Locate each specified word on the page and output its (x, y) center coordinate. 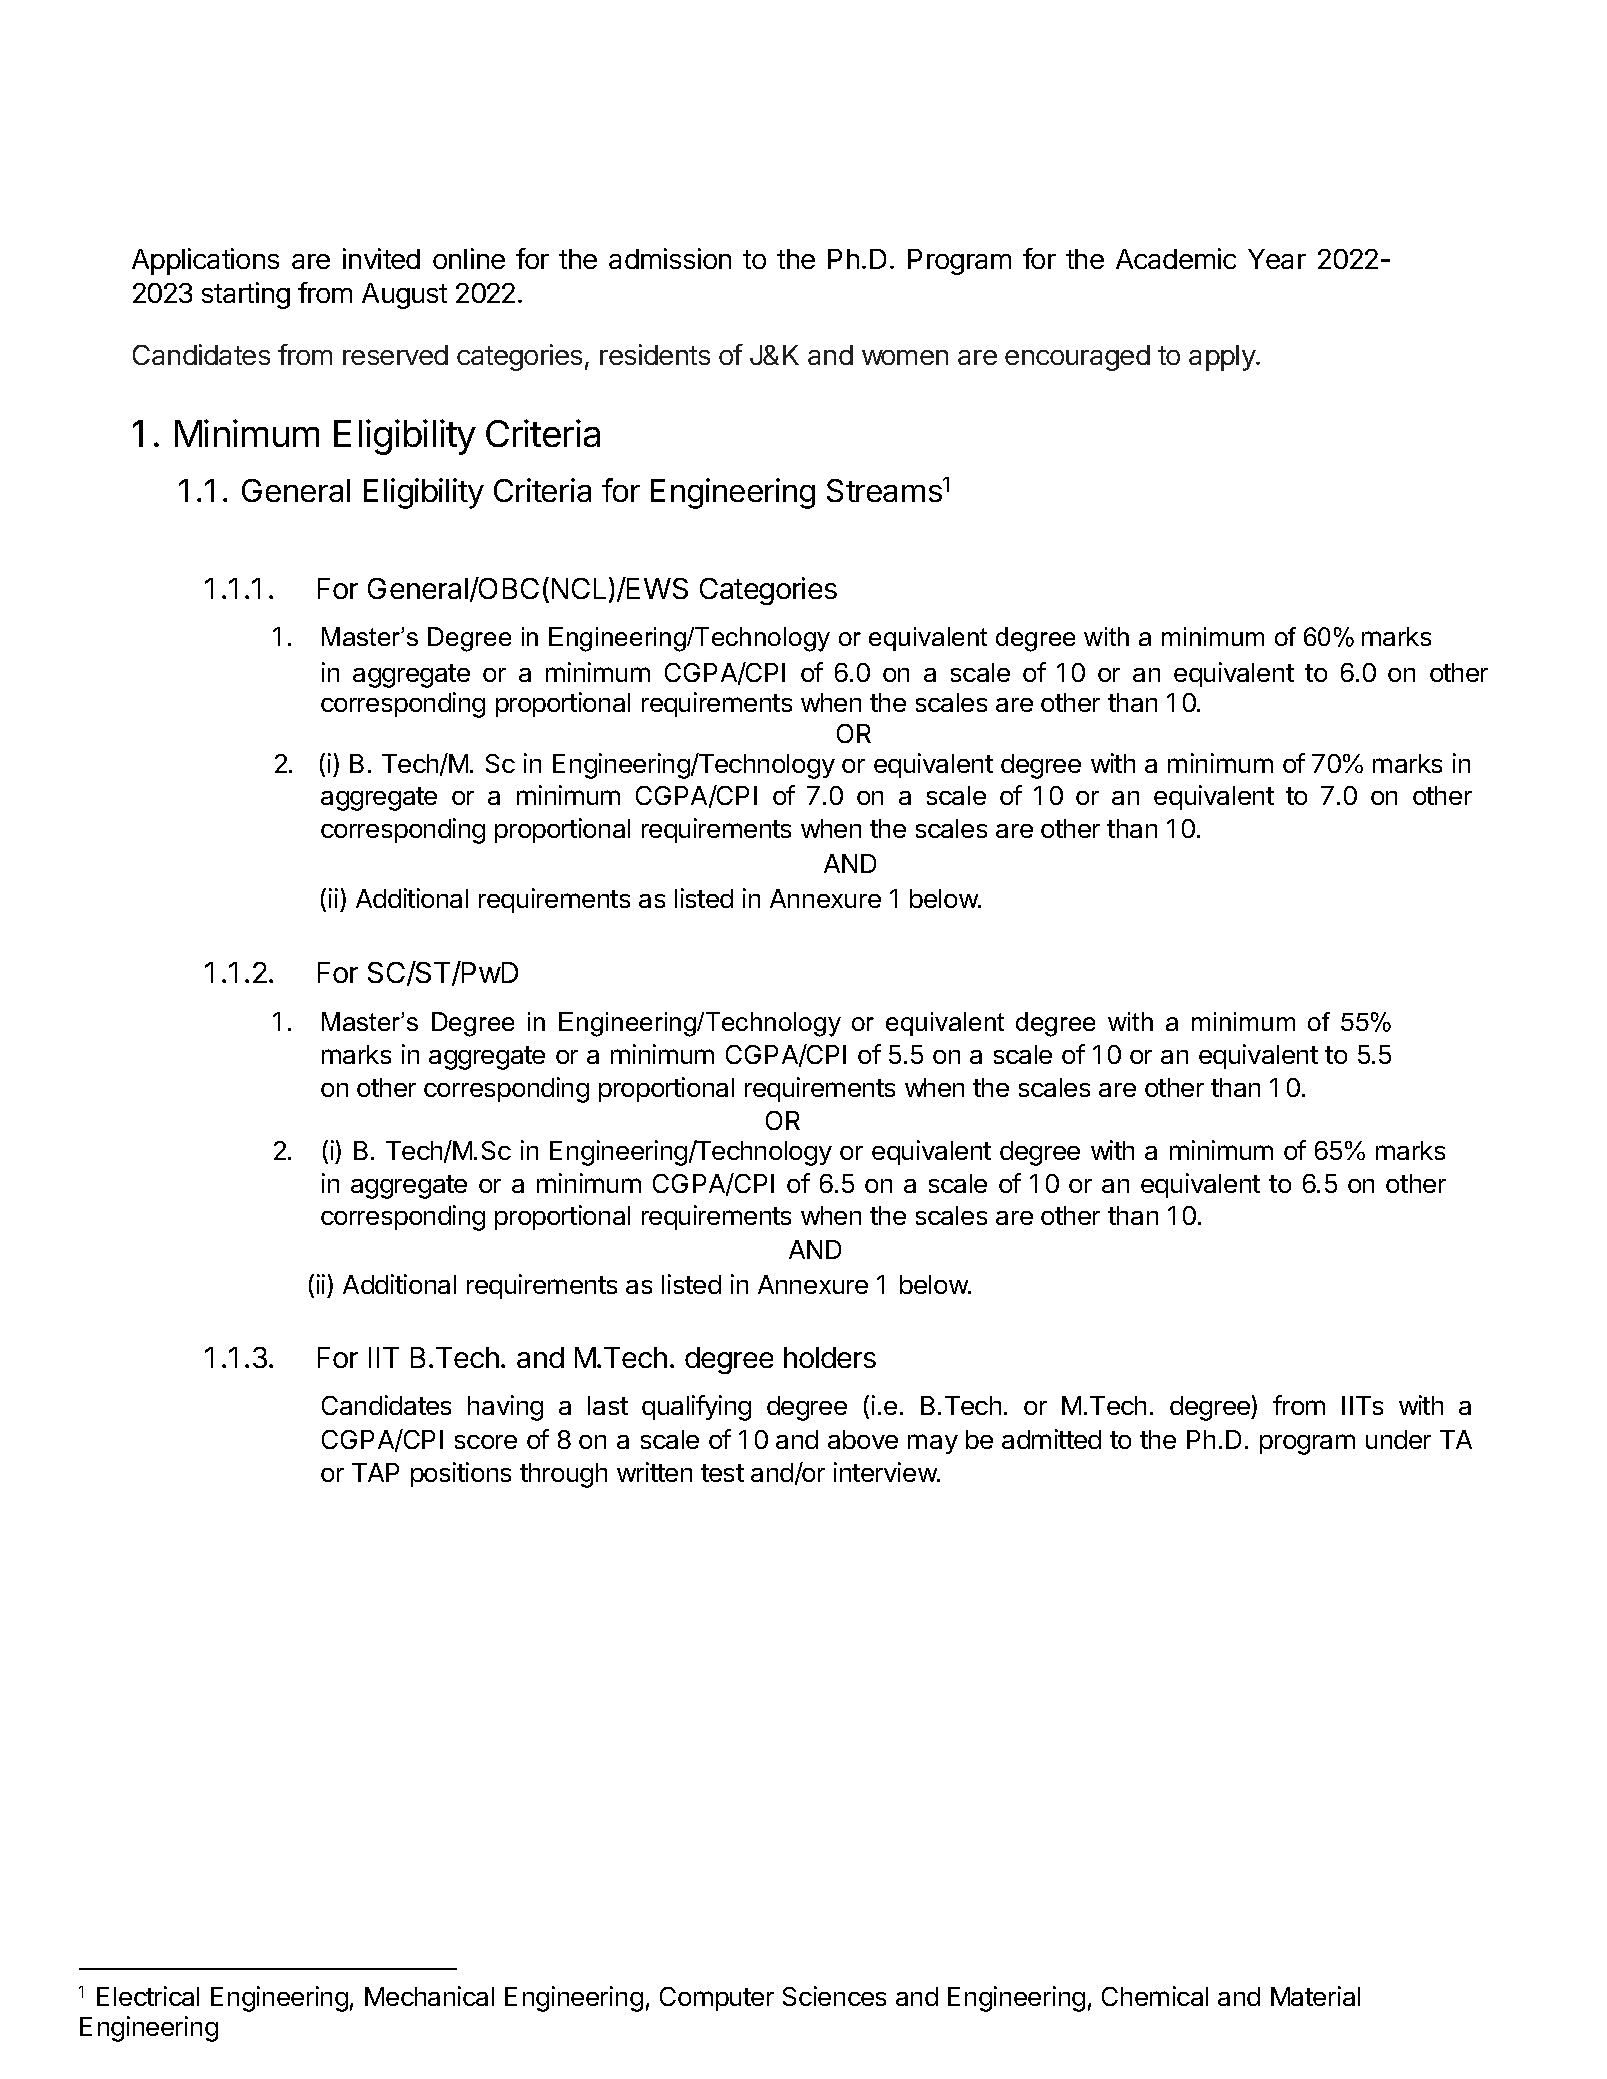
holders (830, 1357)
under (1398, 1439)
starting (246, 295)
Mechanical (429, 1996)
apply (1223, 358)
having (505, 1408)
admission (670, 258)
